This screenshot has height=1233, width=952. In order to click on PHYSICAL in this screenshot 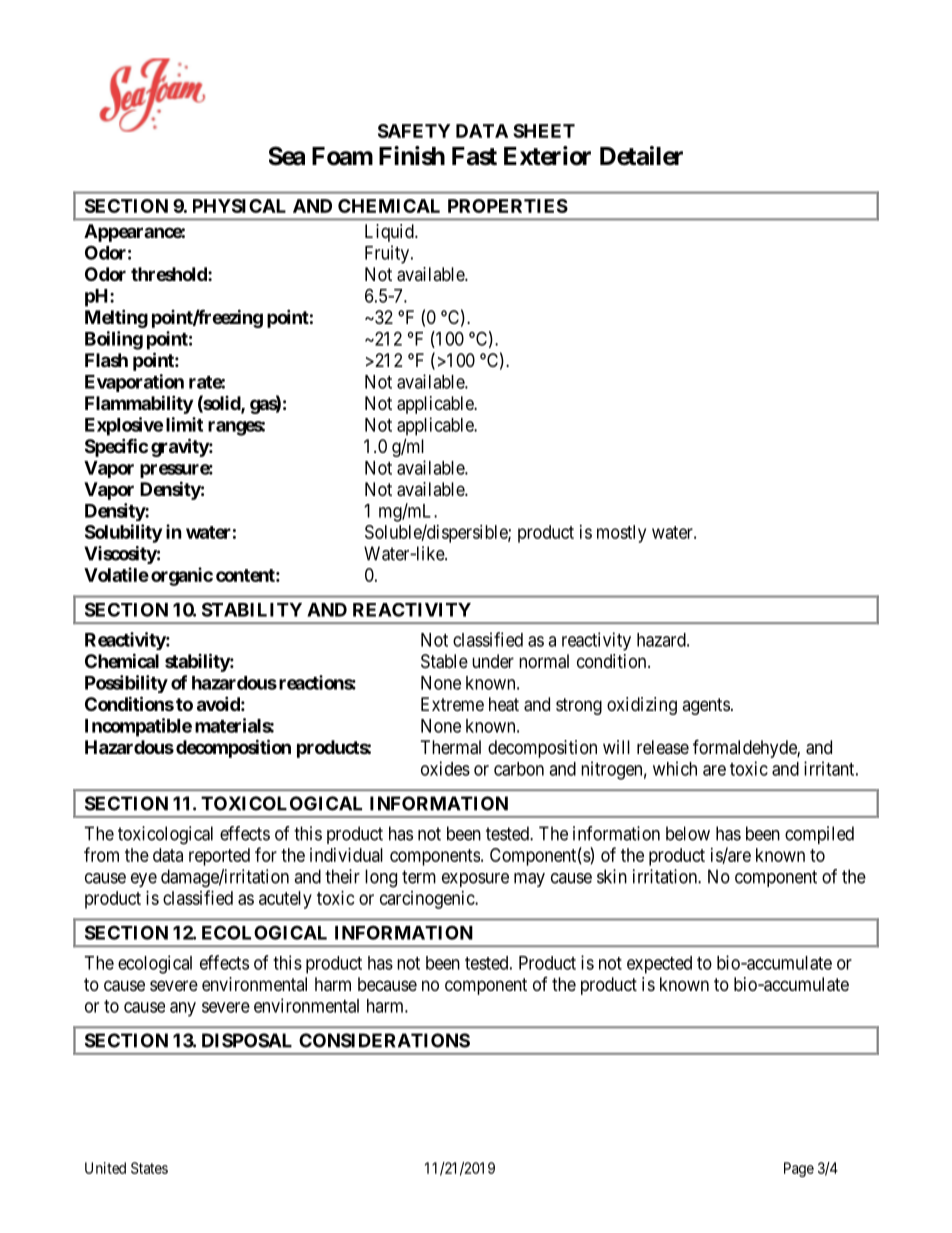, I will do `click(239, 206)`.
